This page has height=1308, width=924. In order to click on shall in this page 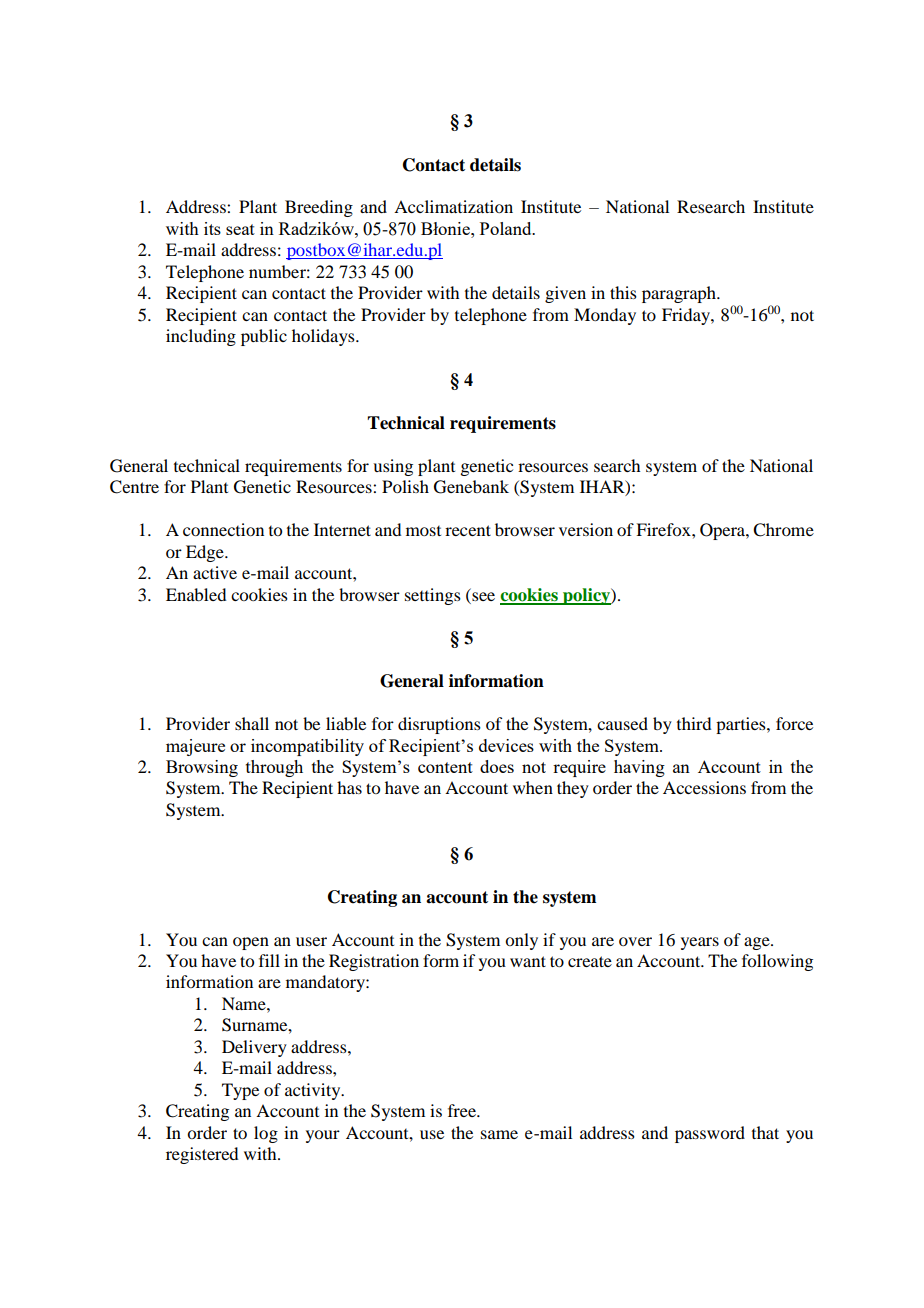, I will do `click(252, 723)`.
